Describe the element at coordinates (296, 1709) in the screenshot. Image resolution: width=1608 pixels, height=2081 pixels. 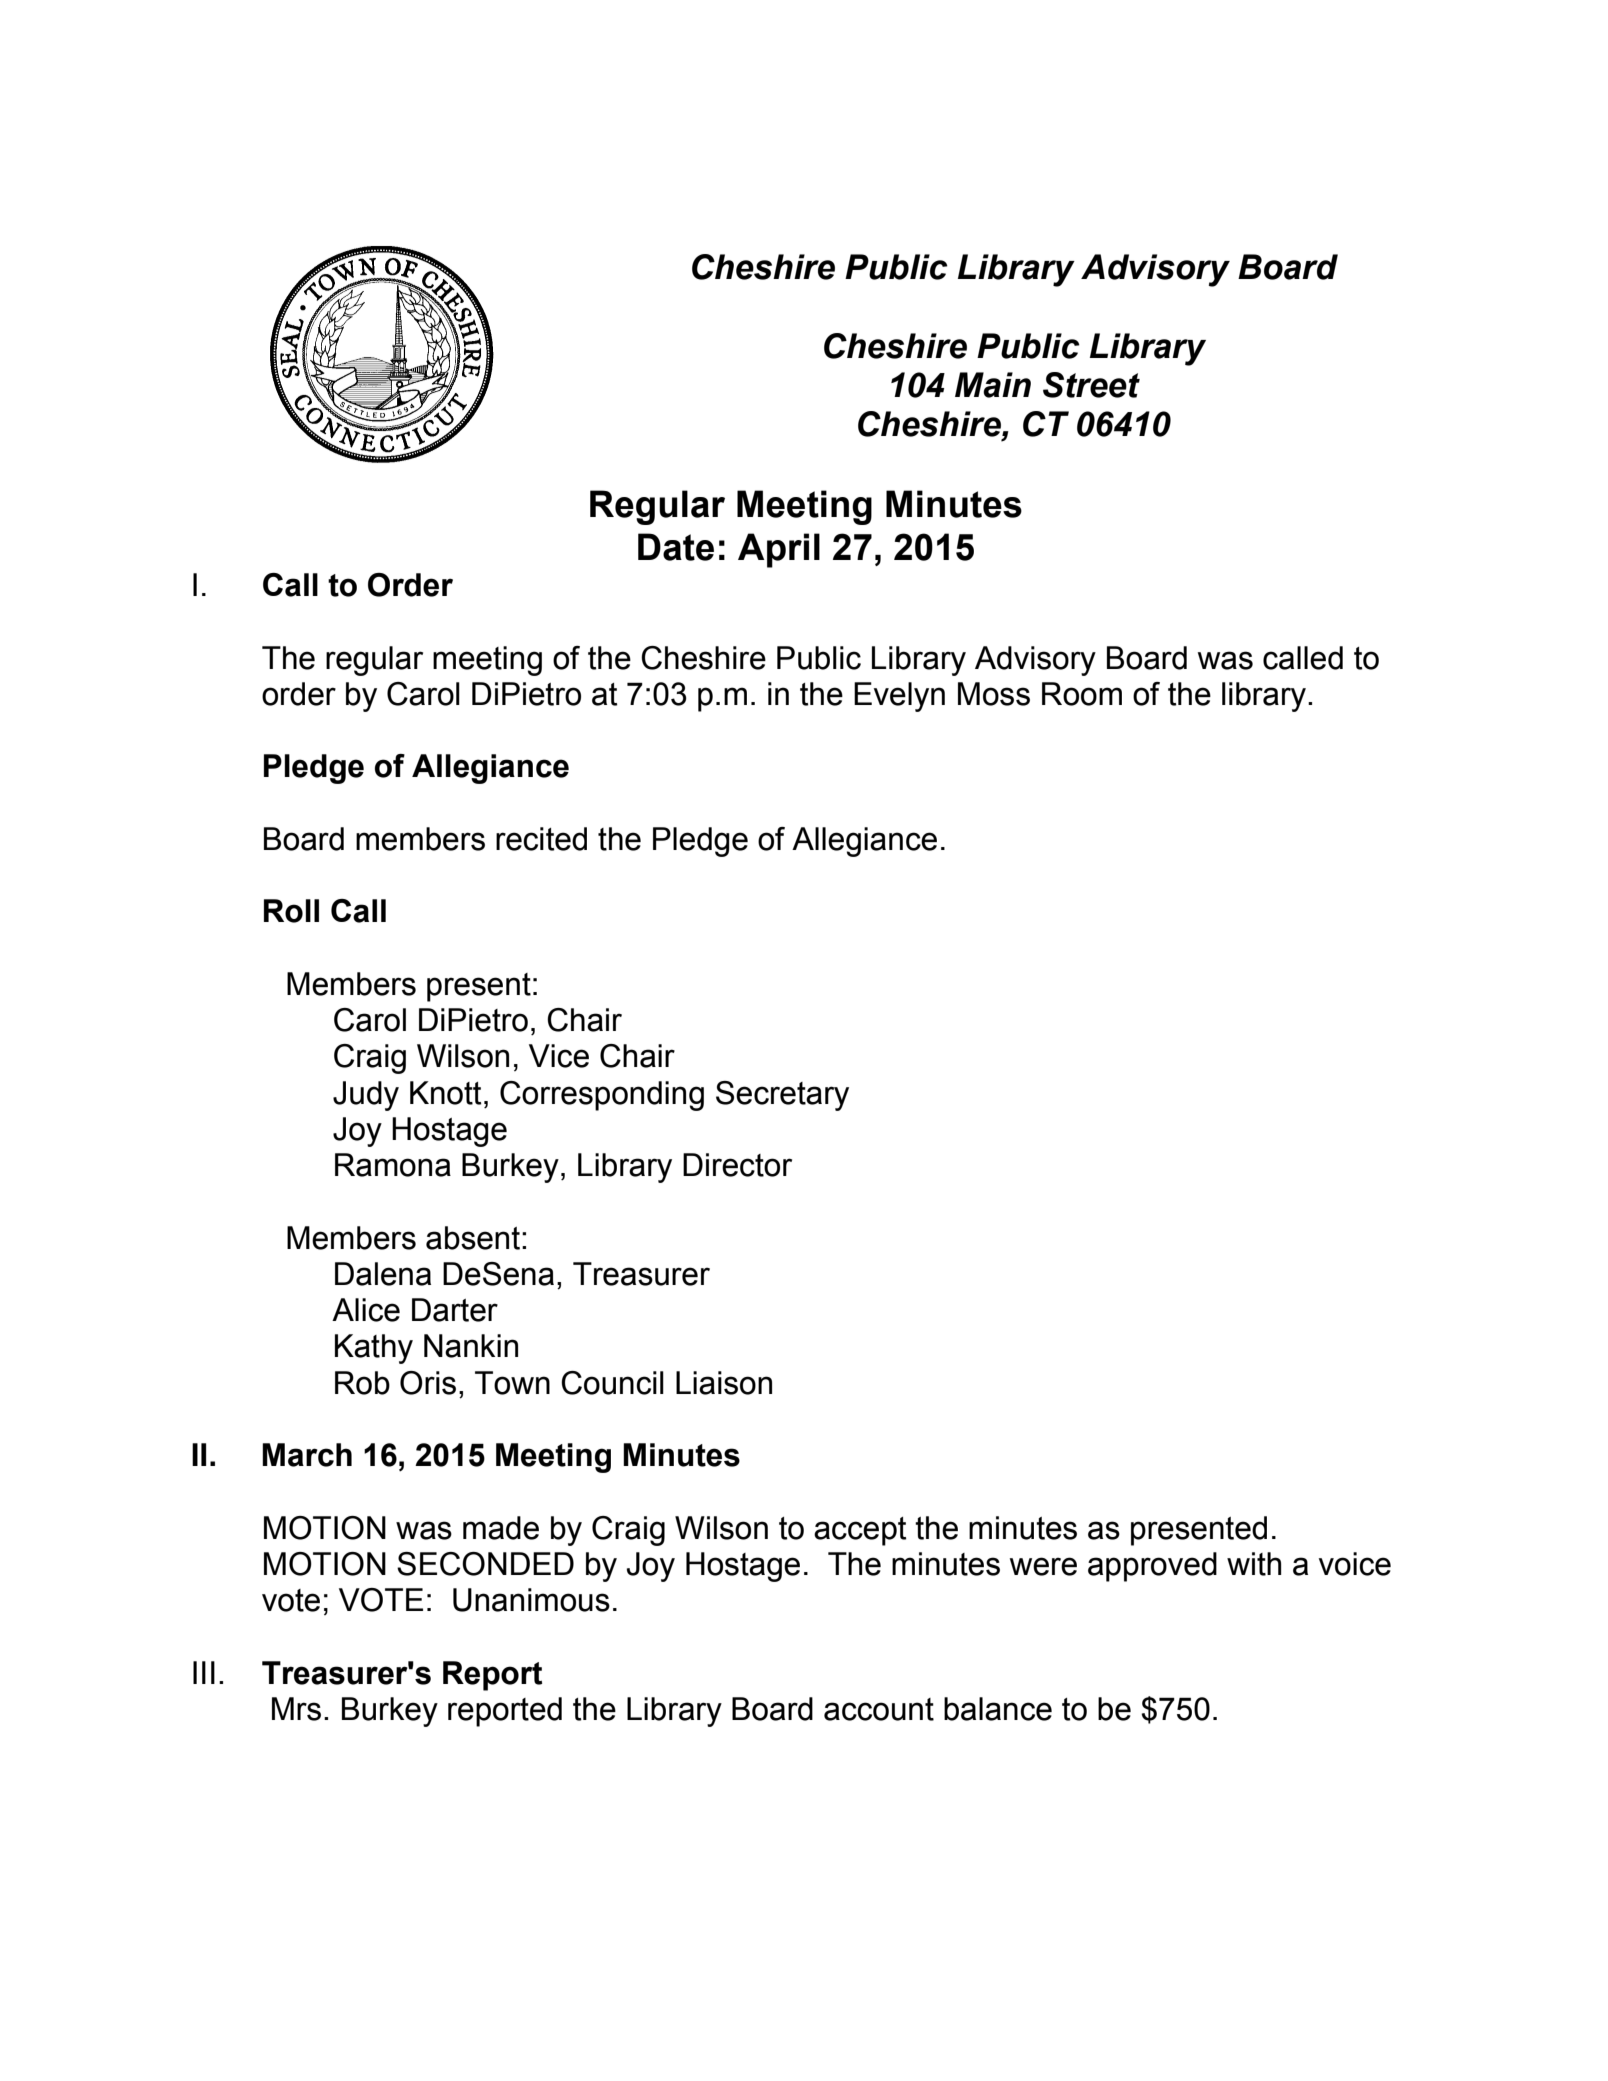
I see `Mrs` at that location.
